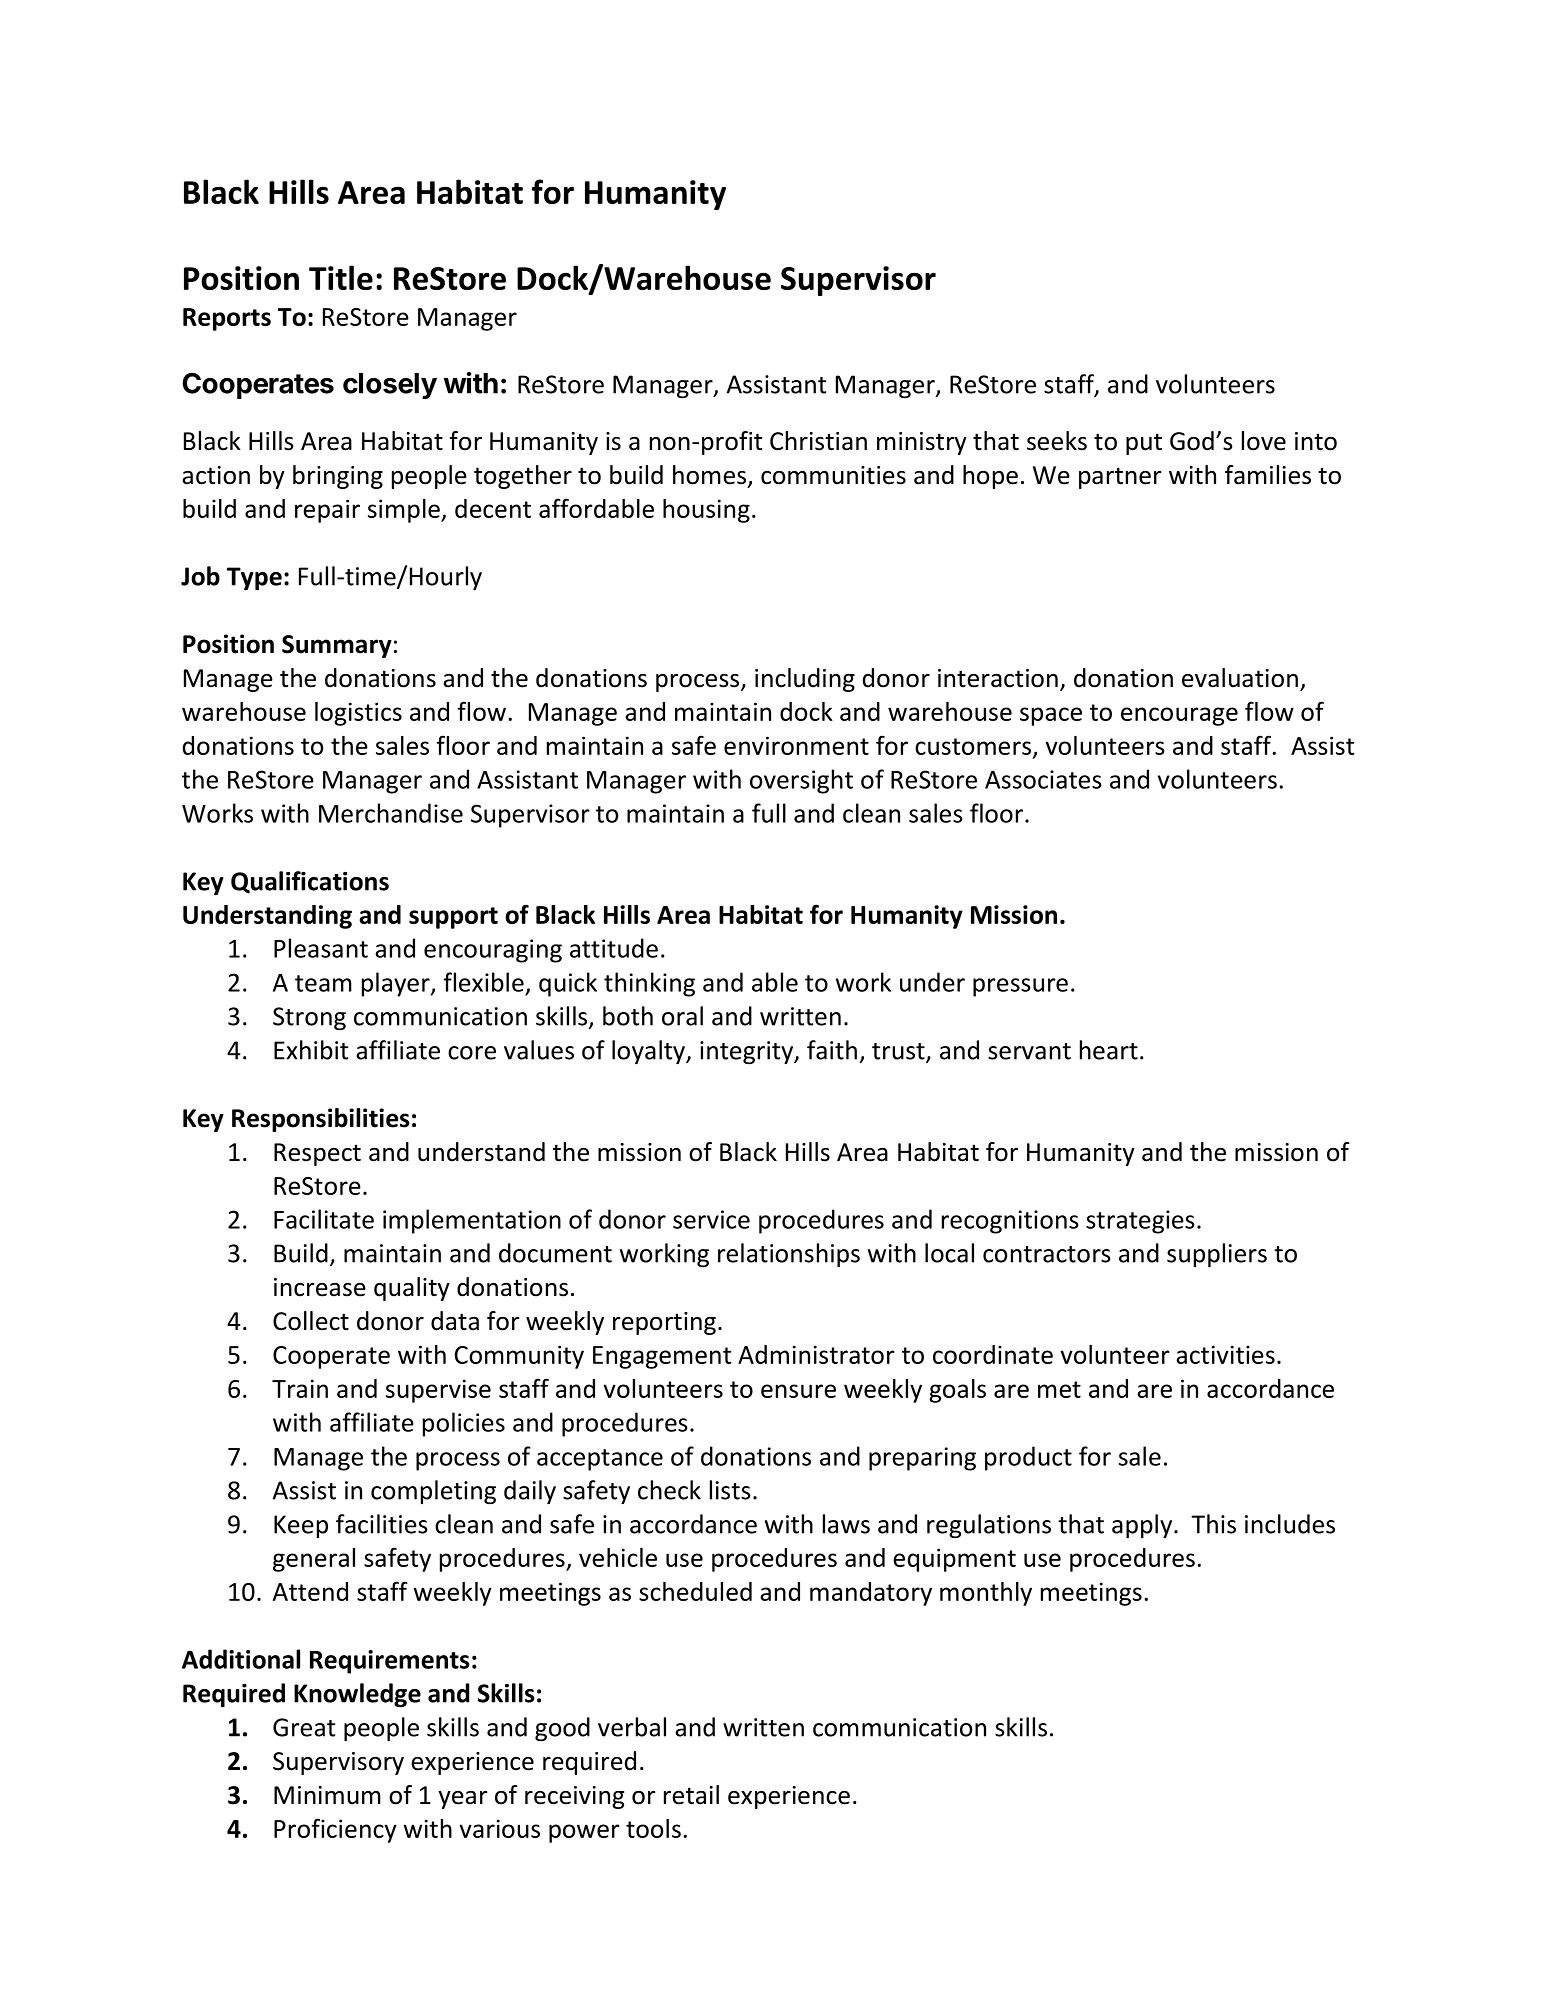 The image size is (1543, 1996). I want to click on pressure, so click(1020, 987).
